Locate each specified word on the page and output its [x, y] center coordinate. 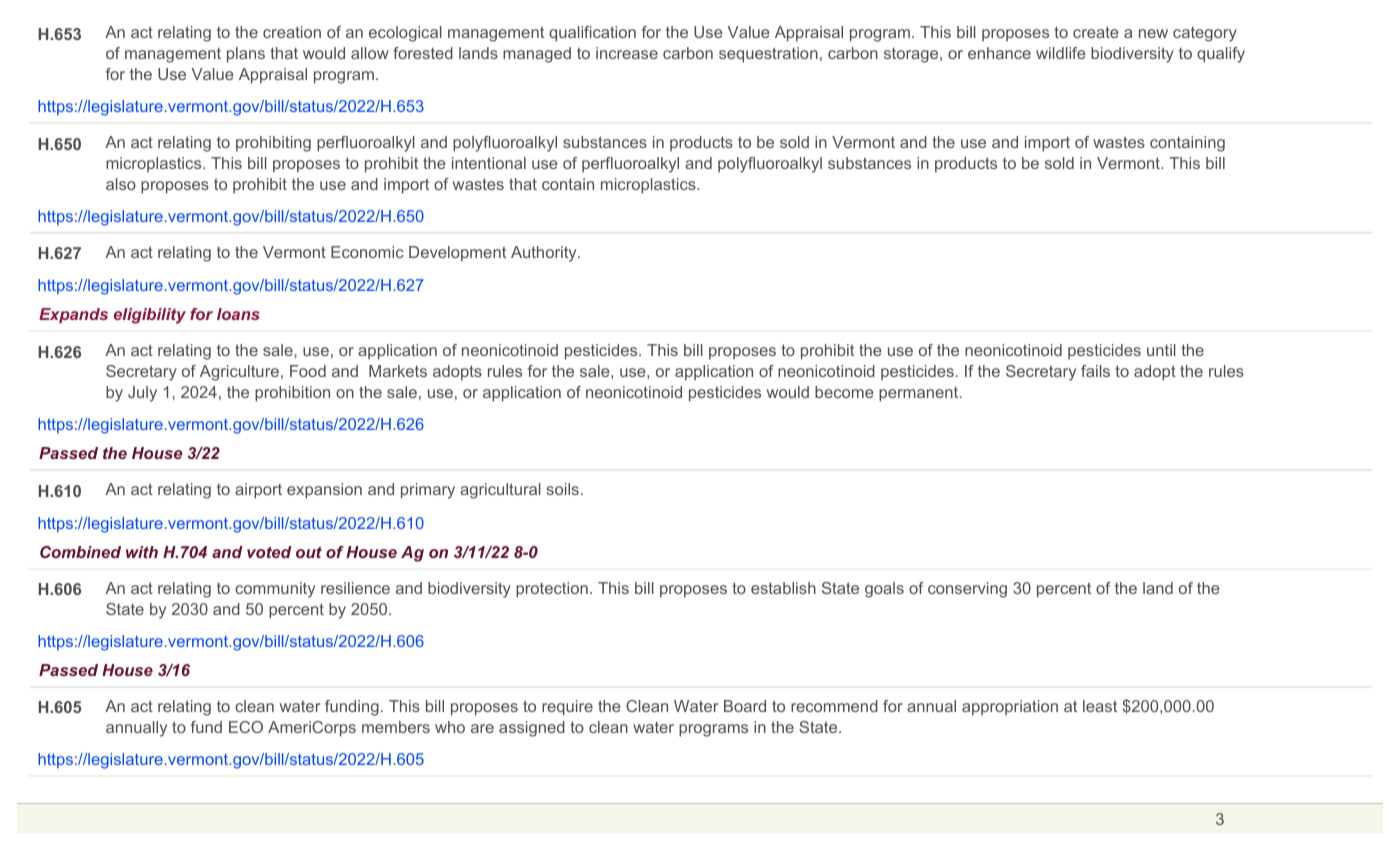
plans [246, 55]
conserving [967, 590]
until [1161, 350]
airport [258, 491]
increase [627, 53]
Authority [545, 254]
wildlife [1061, 53]
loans [238, 314]
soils [563, 489]
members [396, 727]
